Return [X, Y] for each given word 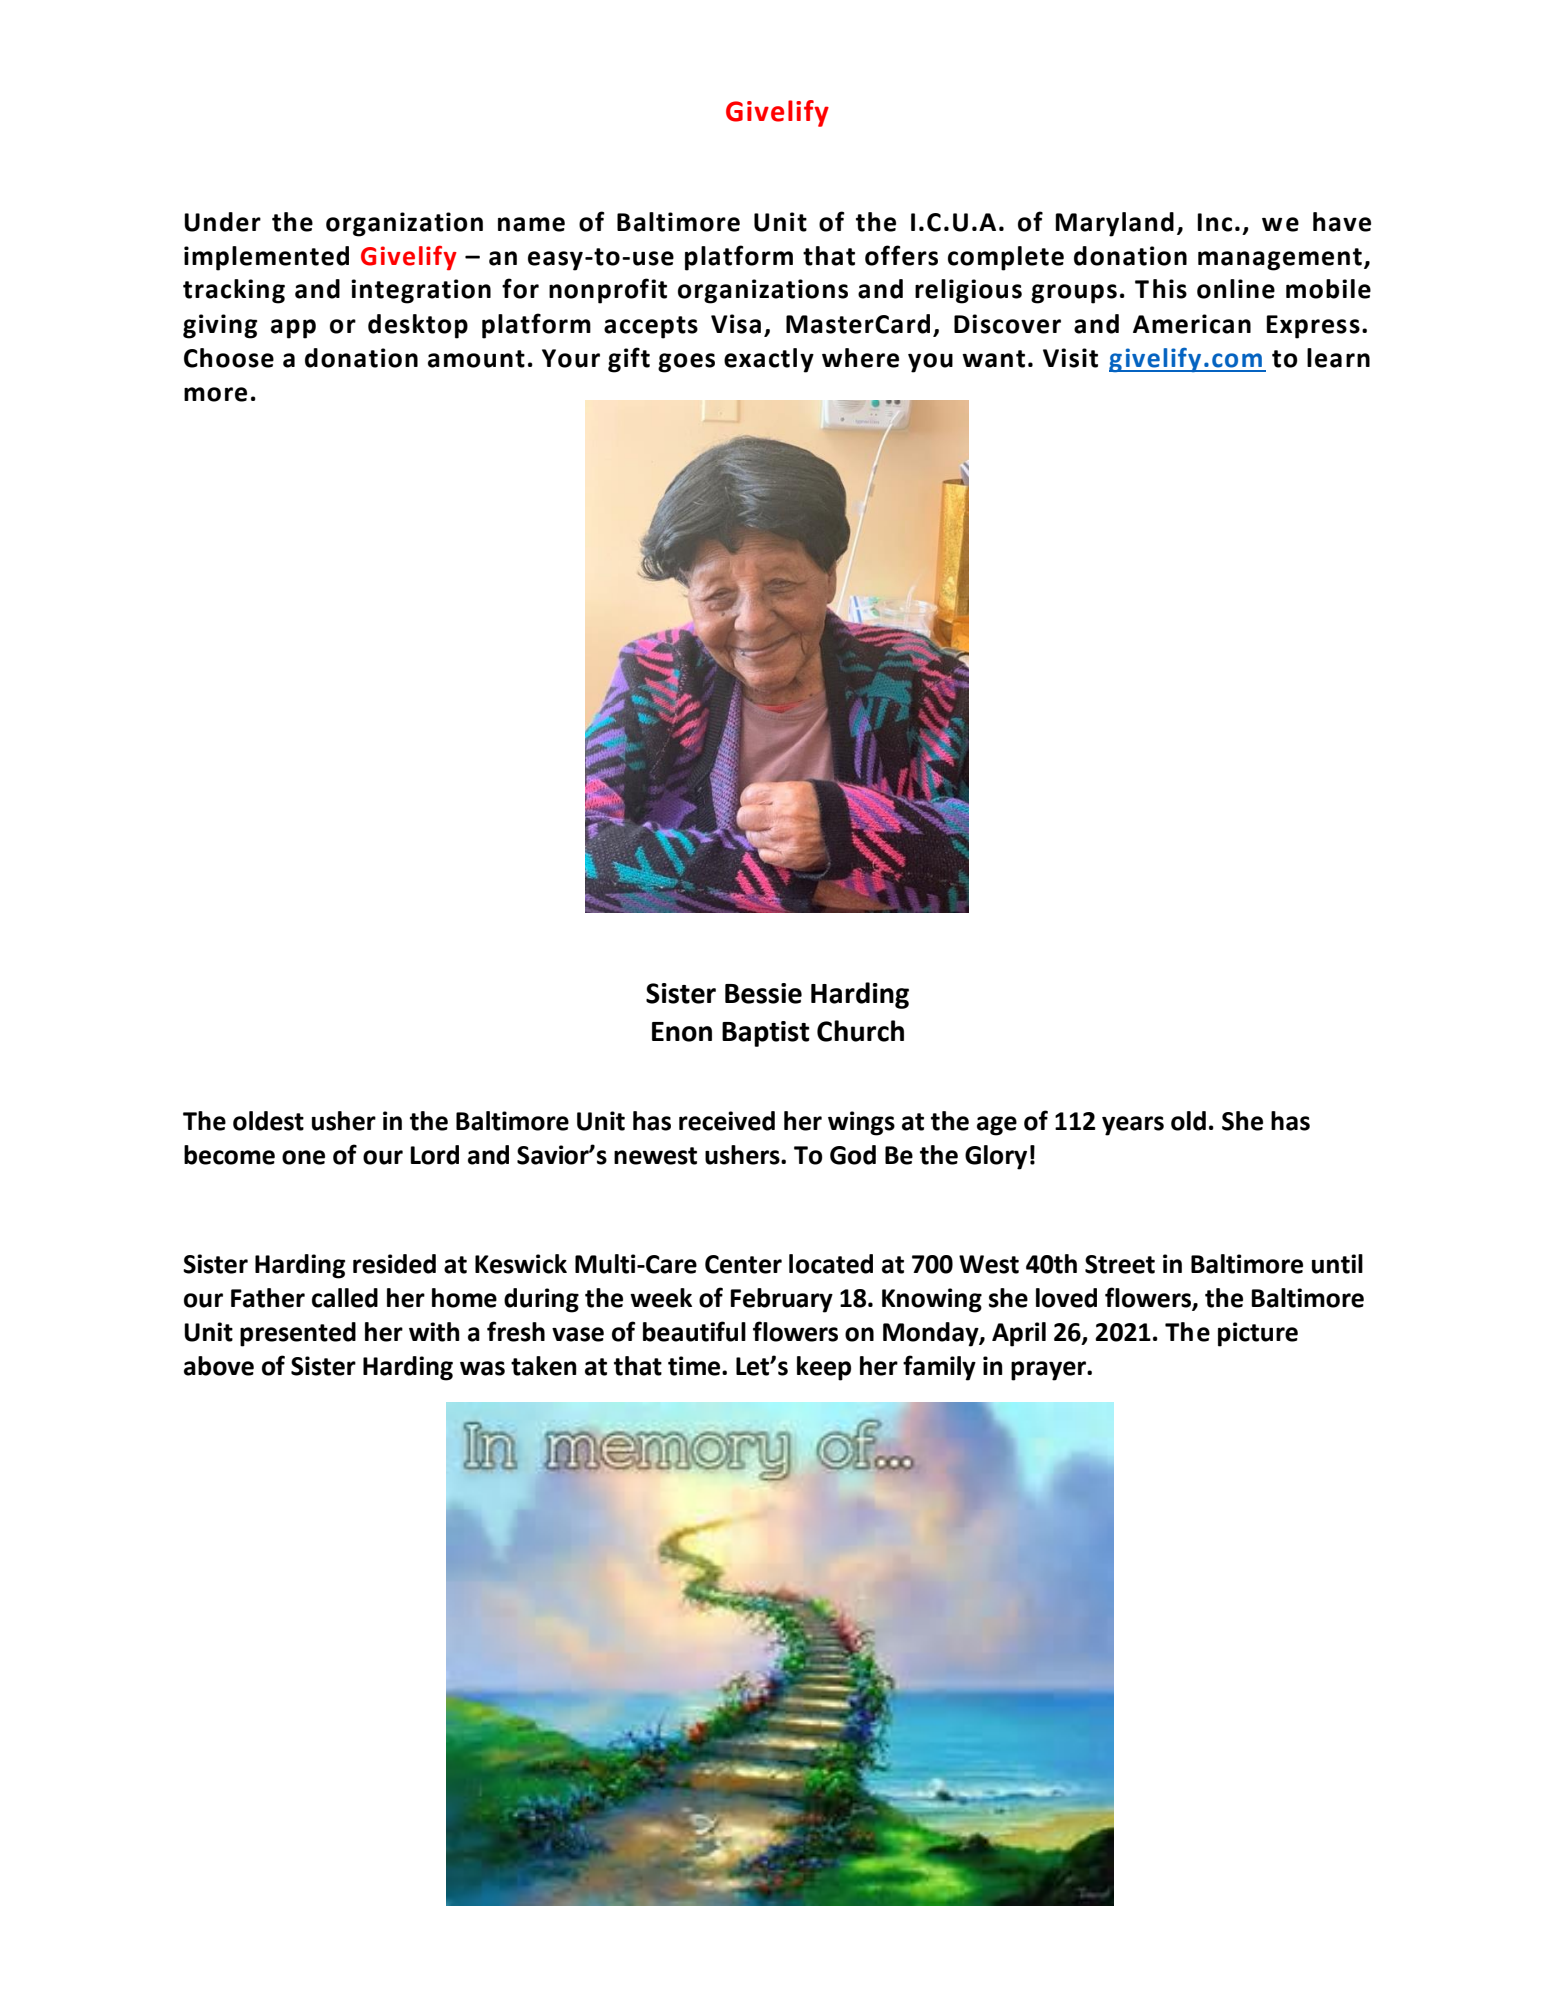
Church [860, 1031]
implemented [266, 258]
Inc [1215, 222]
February [782, 1300]
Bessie [763, 993]
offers [901, 255]
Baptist [766, 1034]
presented [298, 1334]
